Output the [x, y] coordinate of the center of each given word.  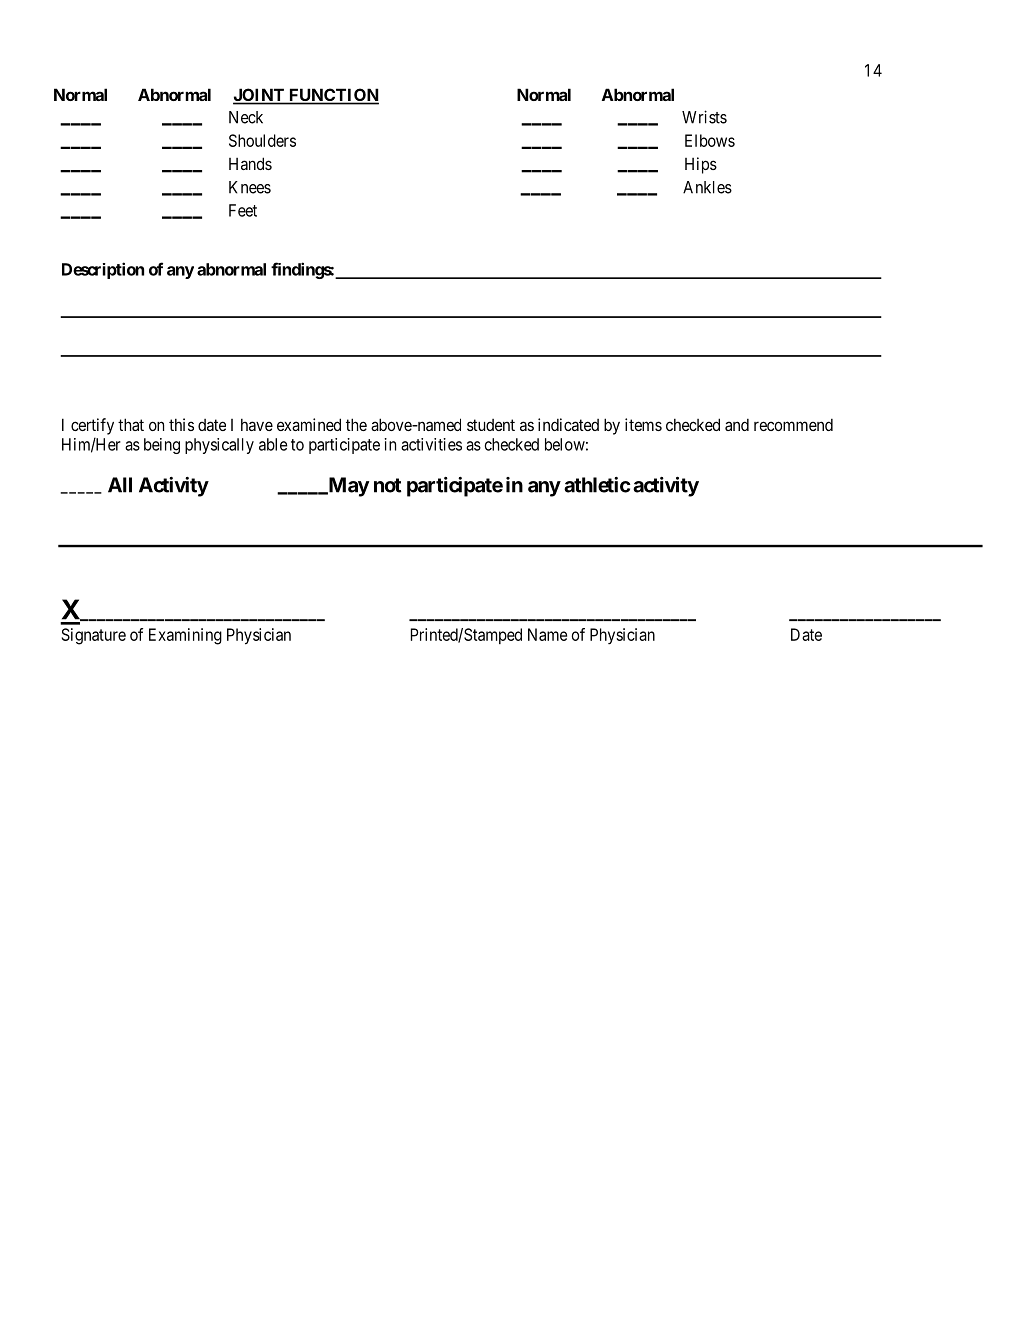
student [491, 425]
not [387, 485]
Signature [94, 636]
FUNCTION [332, 96]
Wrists [704, 117]
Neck [246, 117]
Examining [185, 636]
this [181, 424]
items [643, 424]
